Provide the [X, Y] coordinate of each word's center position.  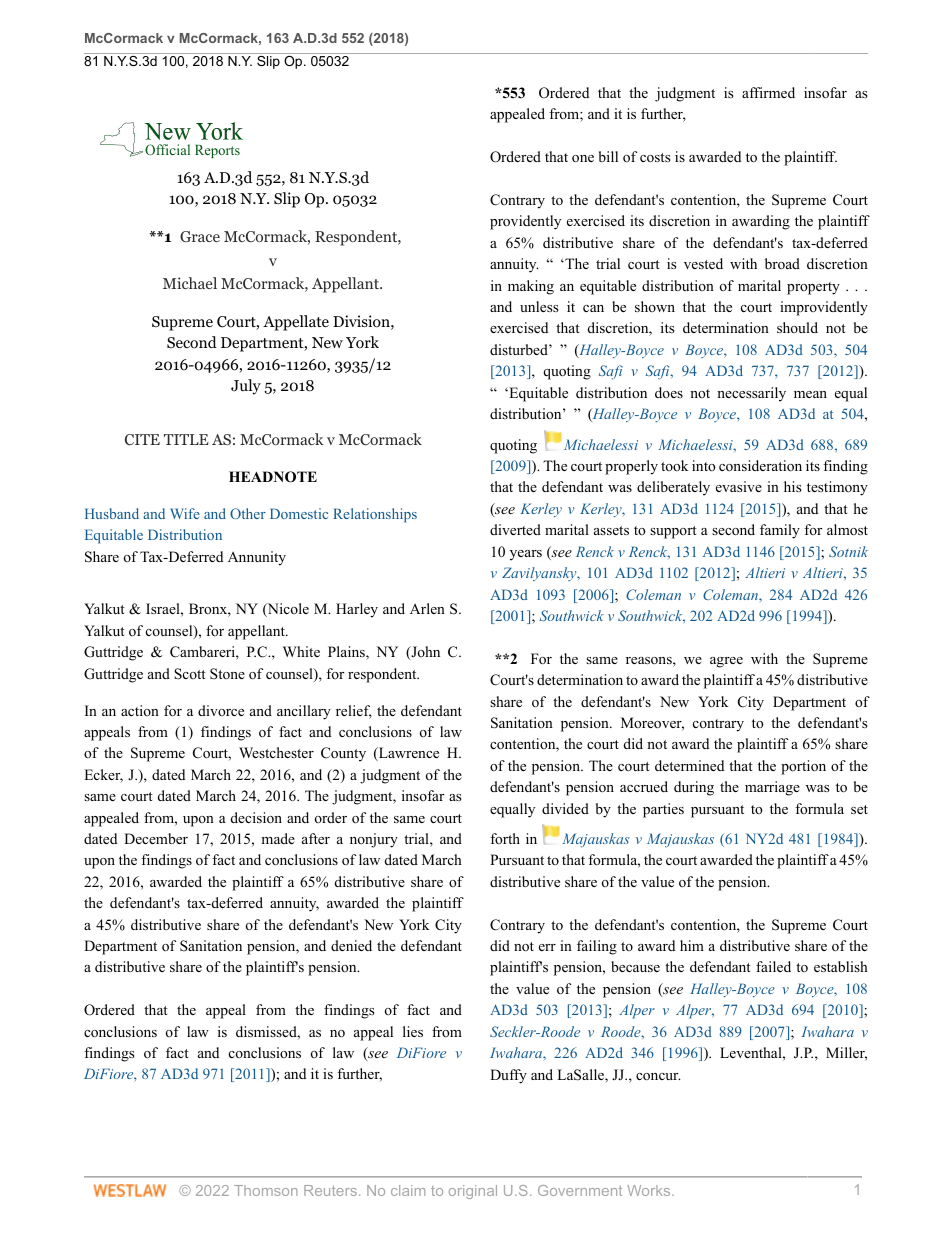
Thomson [266, 1190]
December [156, 838]
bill [608, 156]
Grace [200, 237]
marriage [772, 788]
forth [505, 838]
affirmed [768, 92]
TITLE [186, 439]
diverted [515, 529]
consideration [760, 466]
